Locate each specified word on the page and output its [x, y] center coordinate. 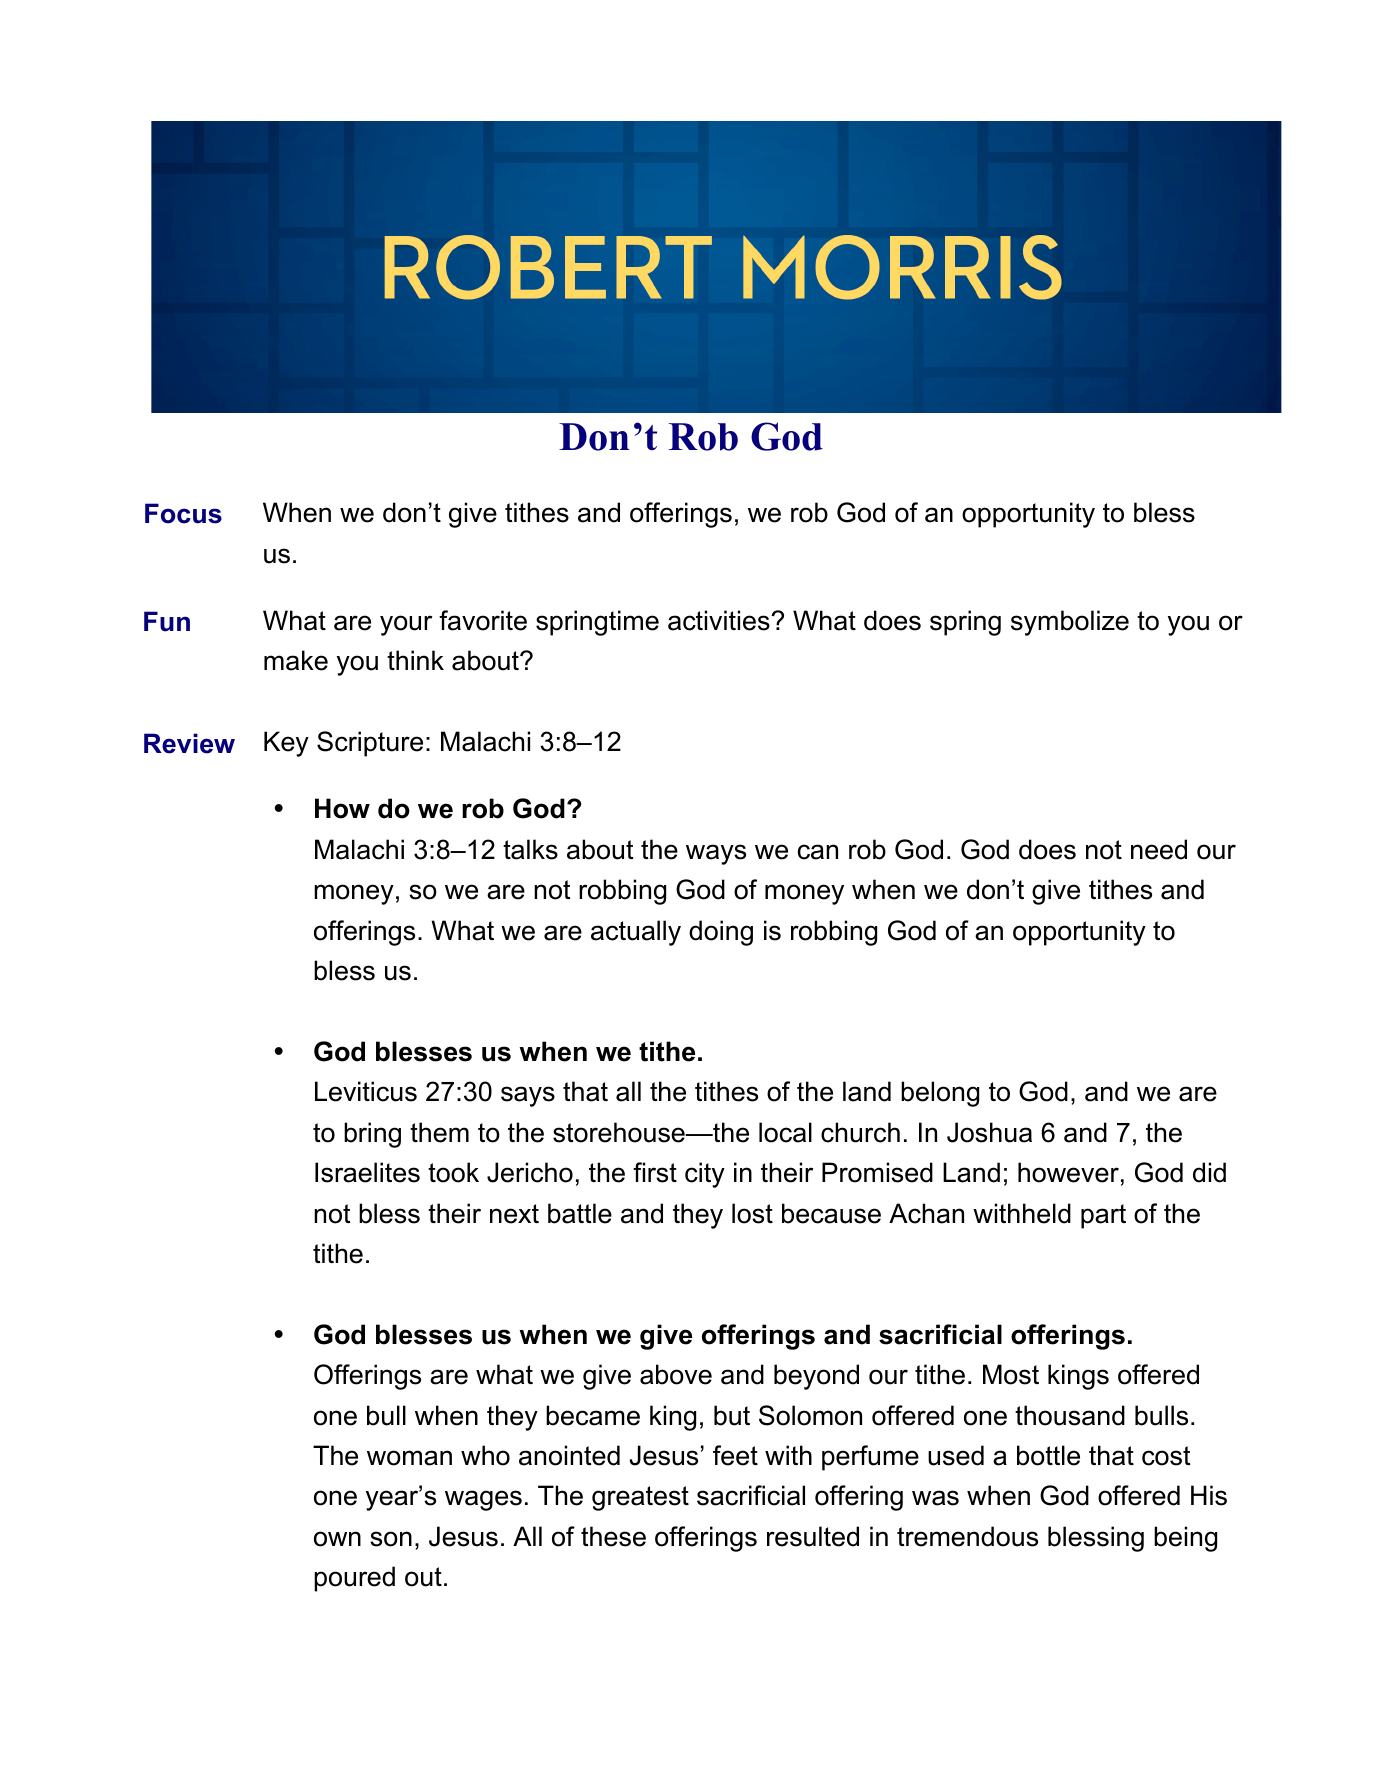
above [676, 1374]
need [1159, 849]
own [337, 1539]
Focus [183, 513]
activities [720, 620]
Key [286, 744]
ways [716, 854]
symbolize [1070, 623]
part [1103, 1216]
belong [940, 1094]
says [528, 1096]
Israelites [367, 1172]
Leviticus [366, 1091]
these [613, 1536]
